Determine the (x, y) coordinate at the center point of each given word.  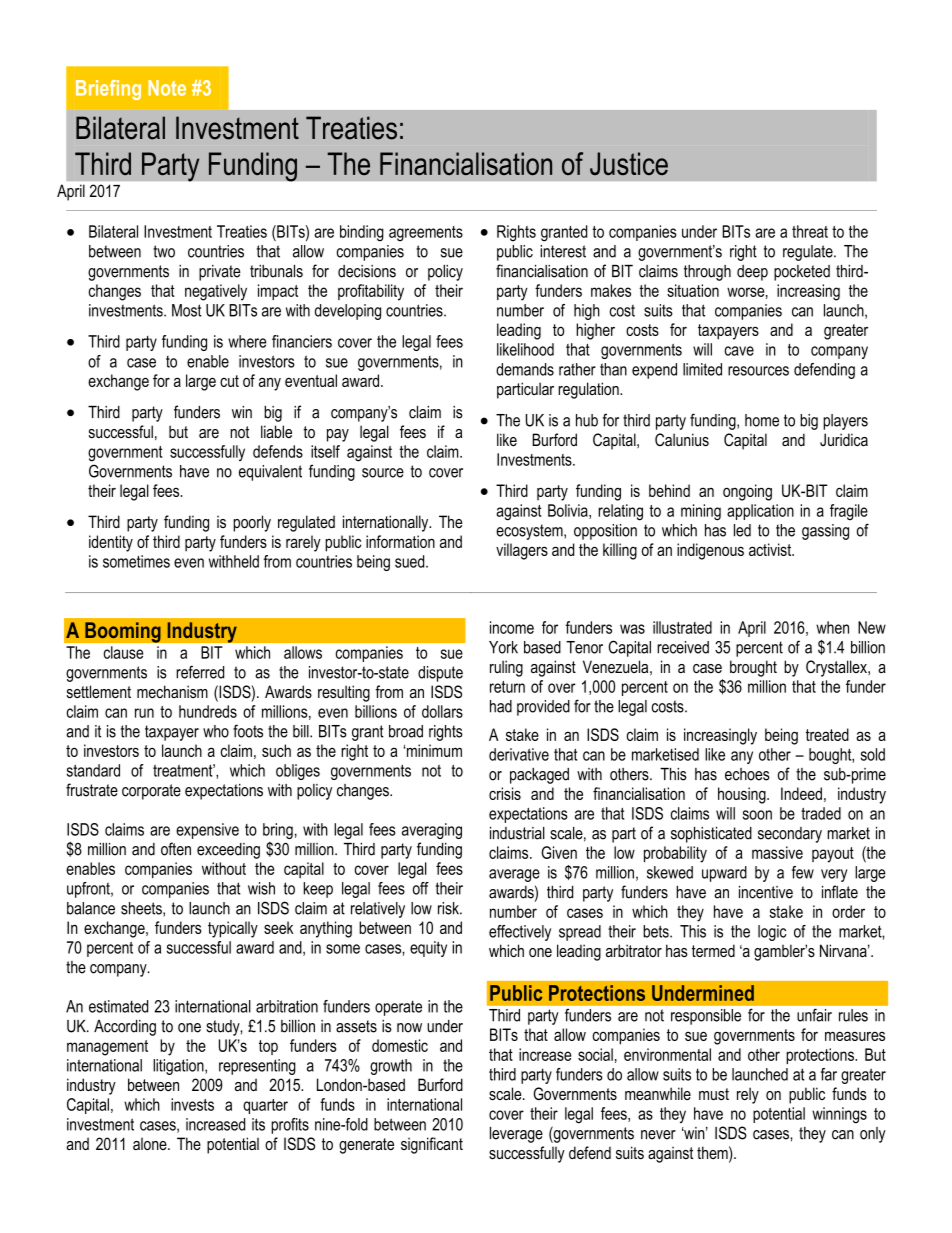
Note (167, 88)
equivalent (270, 473)
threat (810, 231)
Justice (629, 163)
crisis (505, 793)
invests (192, 1104)
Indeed (801, 793)
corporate (151, 792)
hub (587, 420)
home (762, 420)
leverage (516, 1135)
